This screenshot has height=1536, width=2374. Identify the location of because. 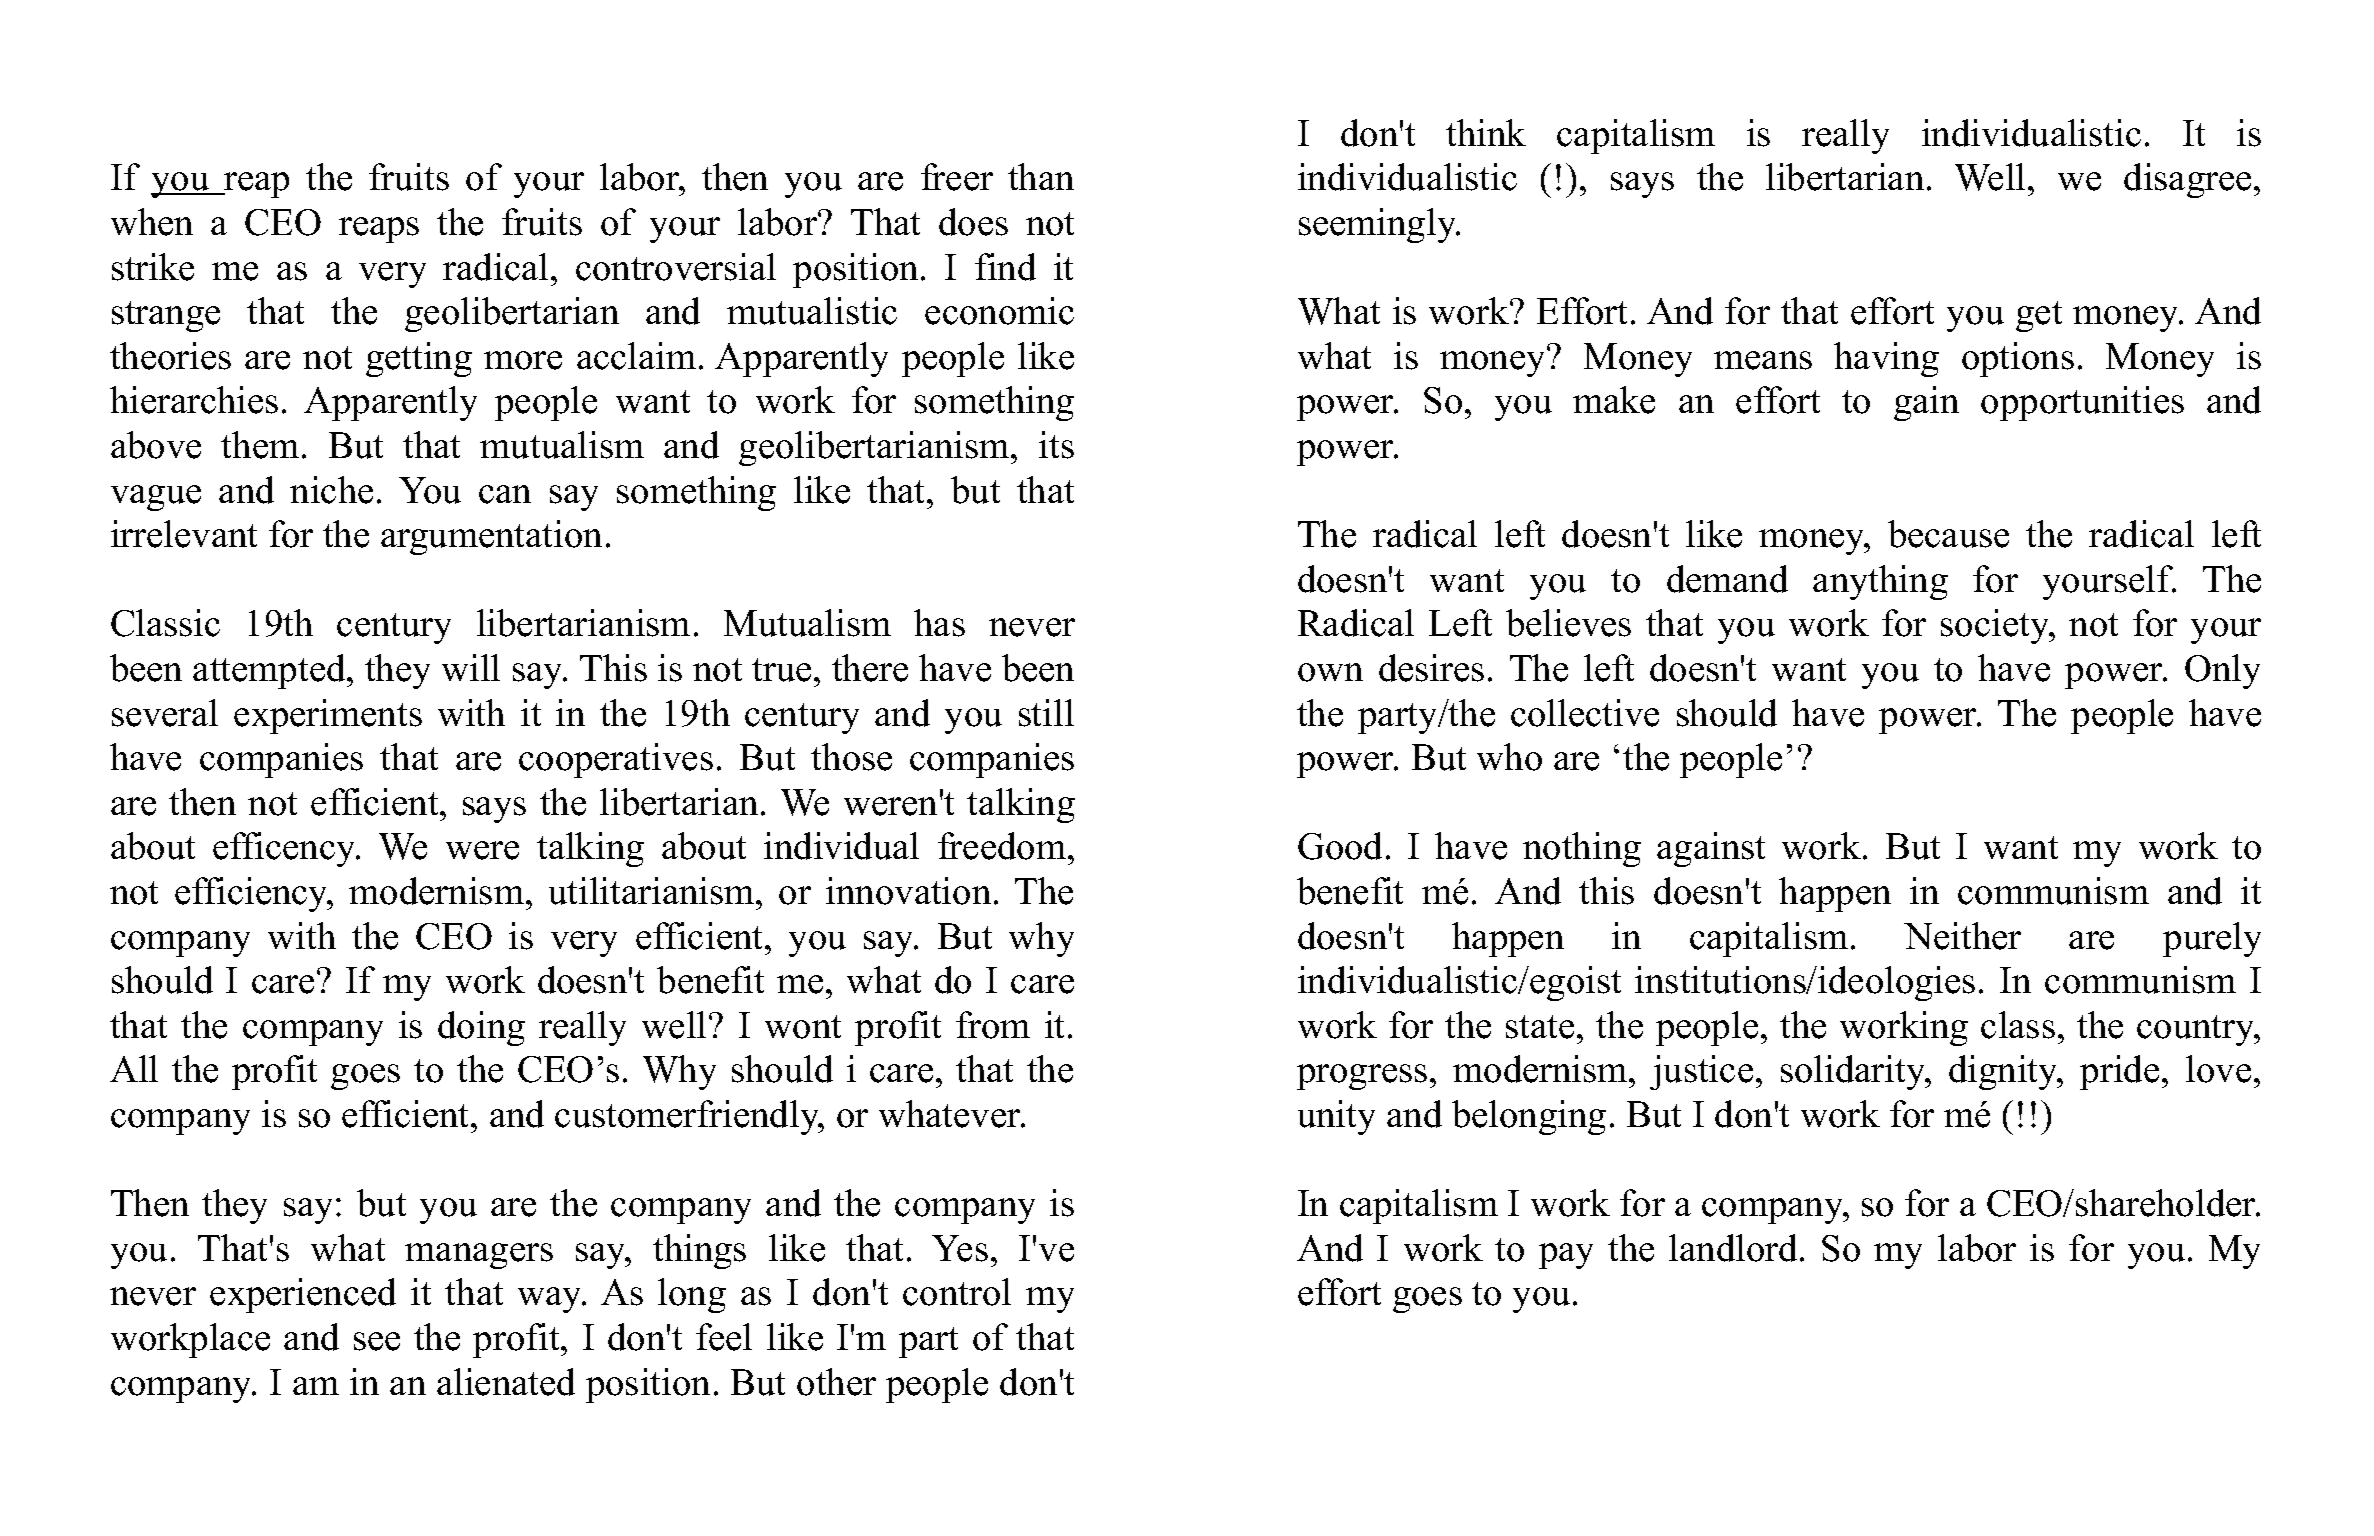
(1948, 534).
